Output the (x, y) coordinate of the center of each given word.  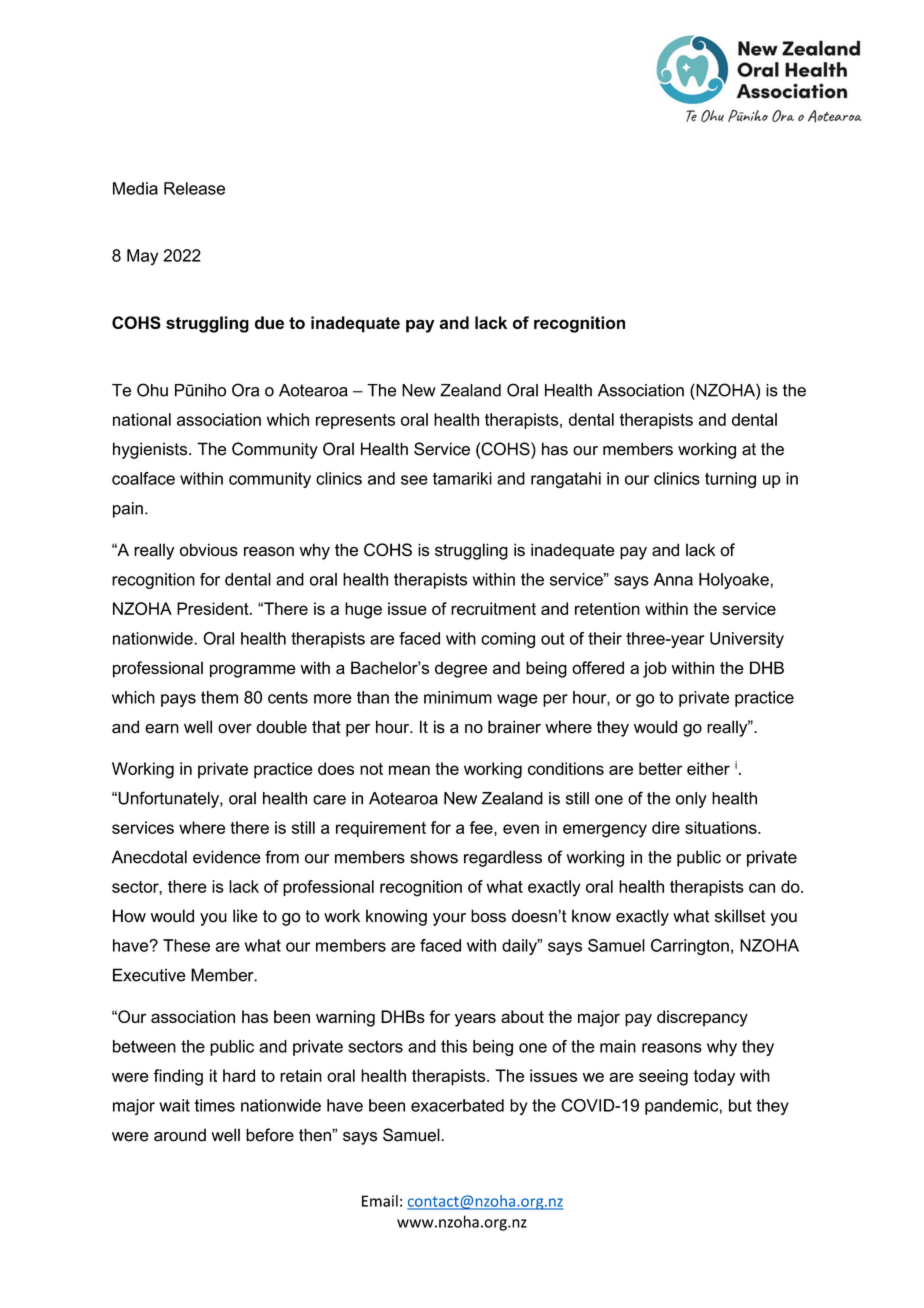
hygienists (151, 450)
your (449, 919)
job (655, 669)
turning (730, 480)
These (186, 945)
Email (380, 1201)
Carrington (690, 947)
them (219, 697)
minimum (458, 697)
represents (355, 421)
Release (194, 188)
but (740, 1105)
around (180, 1135)
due (269, 322)
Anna (673, 579)
